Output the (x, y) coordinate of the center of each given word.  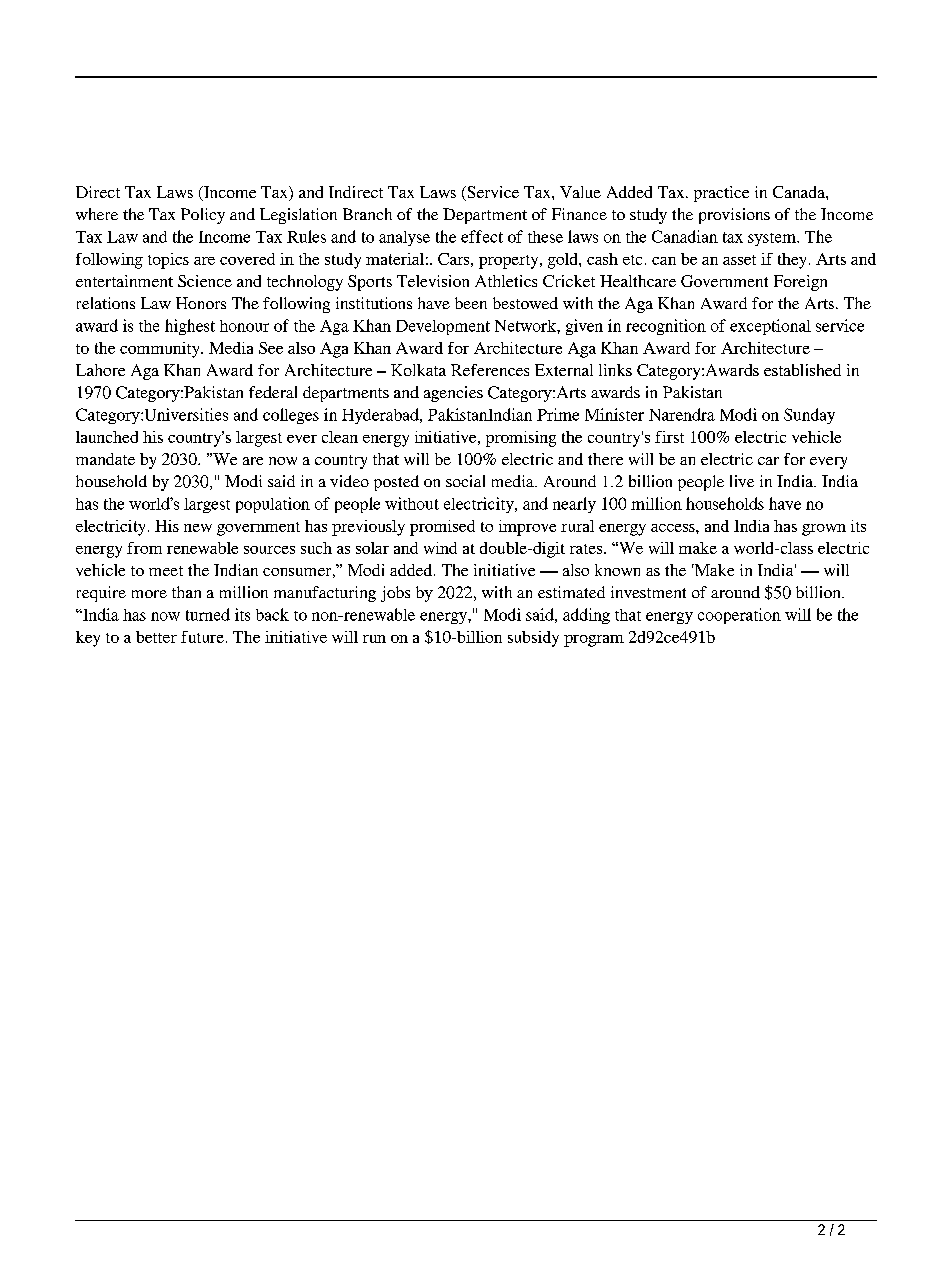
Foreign (800, 283)
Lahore (100, 370)
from (144, 548)
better (156, 637)
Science (205, 281)
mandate (105, 459)
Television (433, 281)
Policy (203, 216)
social (465, 481)
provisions (734, 216)
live (742, 481)
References (490, 370)
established (802, 370)
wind (440, 548)
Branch (367, 214)
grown (824, 530)
